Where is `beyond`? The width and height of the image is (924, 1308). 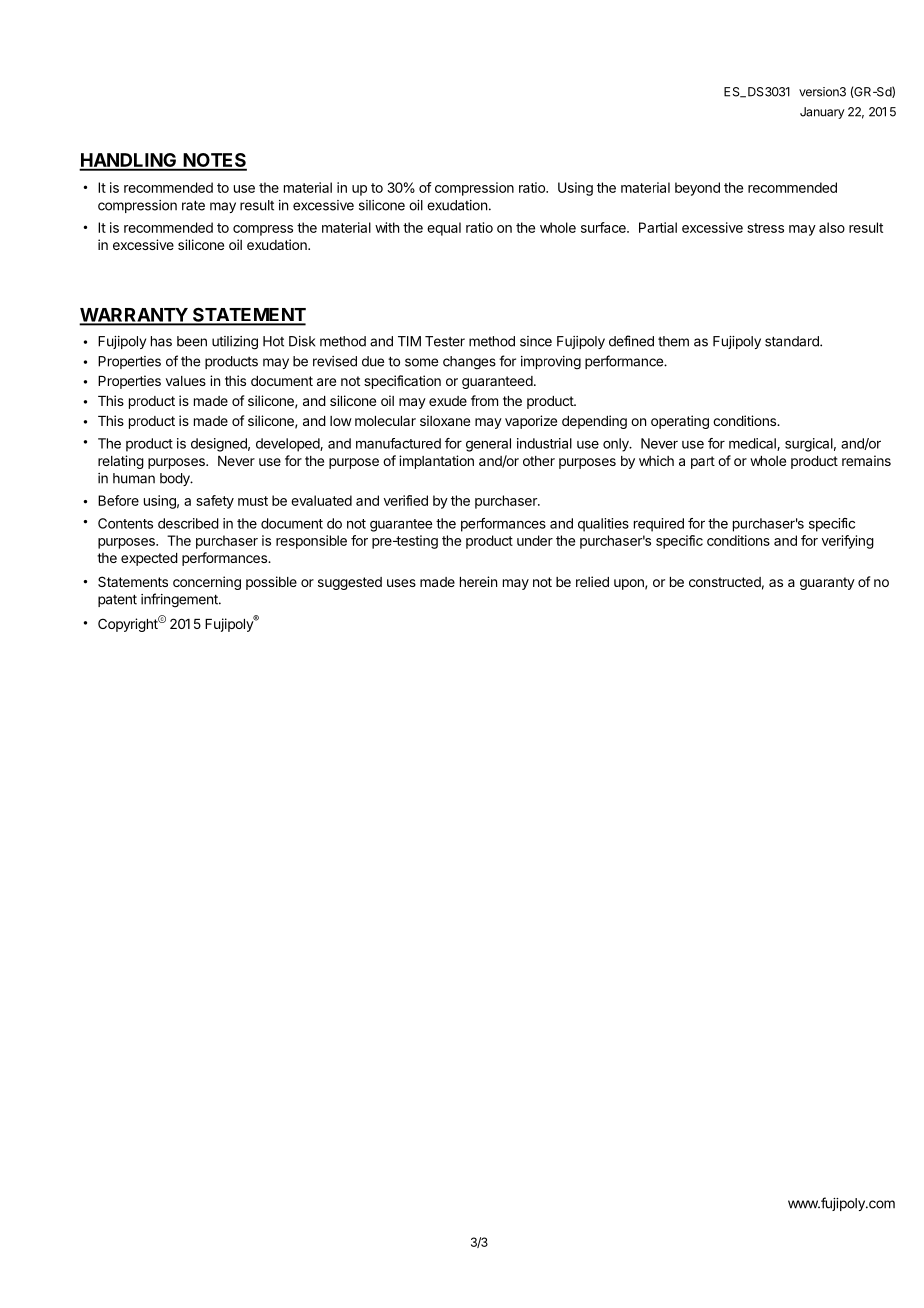 beyond is located at coordinates (697, 189).
